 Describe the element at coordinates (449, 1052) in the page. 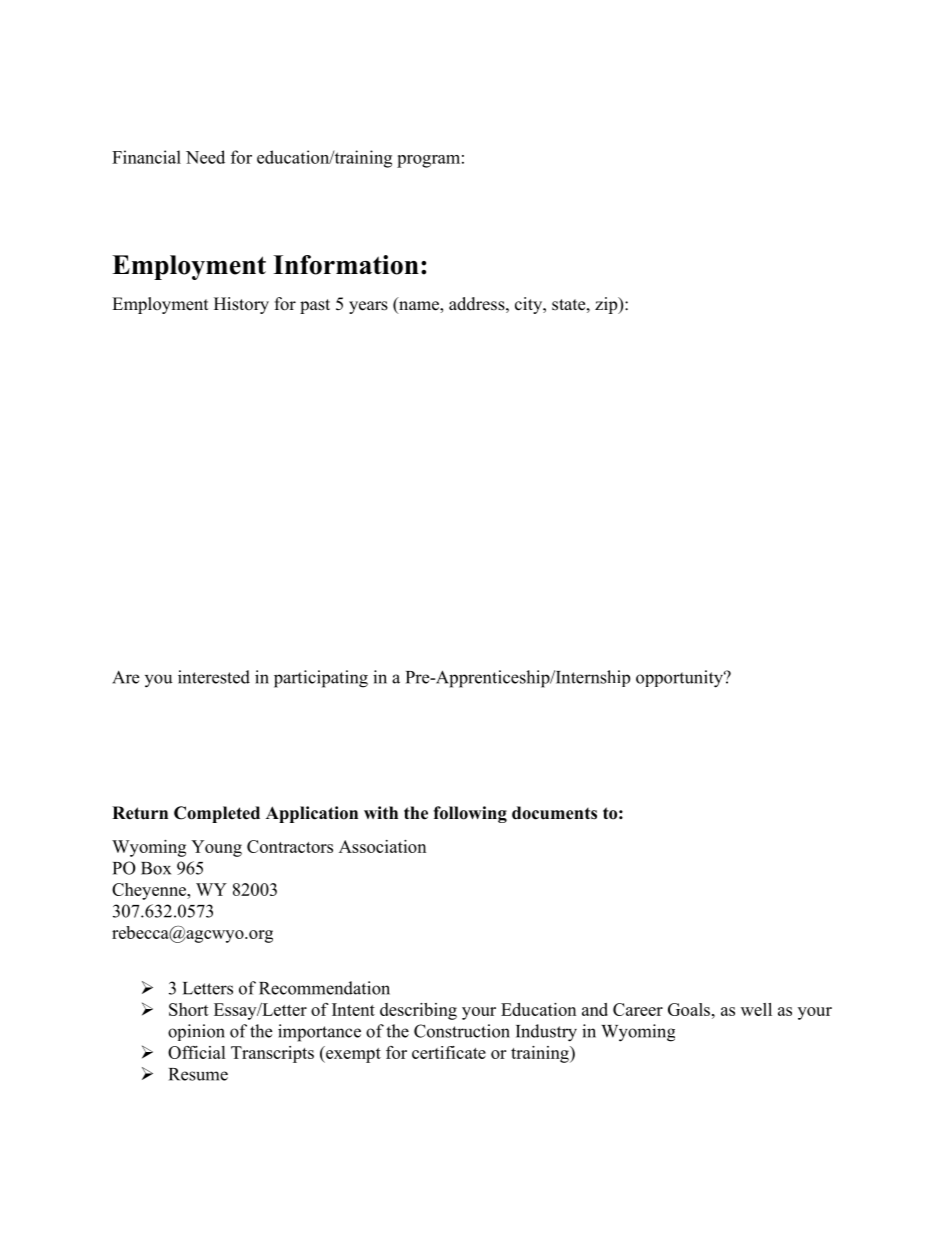

I see `certificate` at that location.
